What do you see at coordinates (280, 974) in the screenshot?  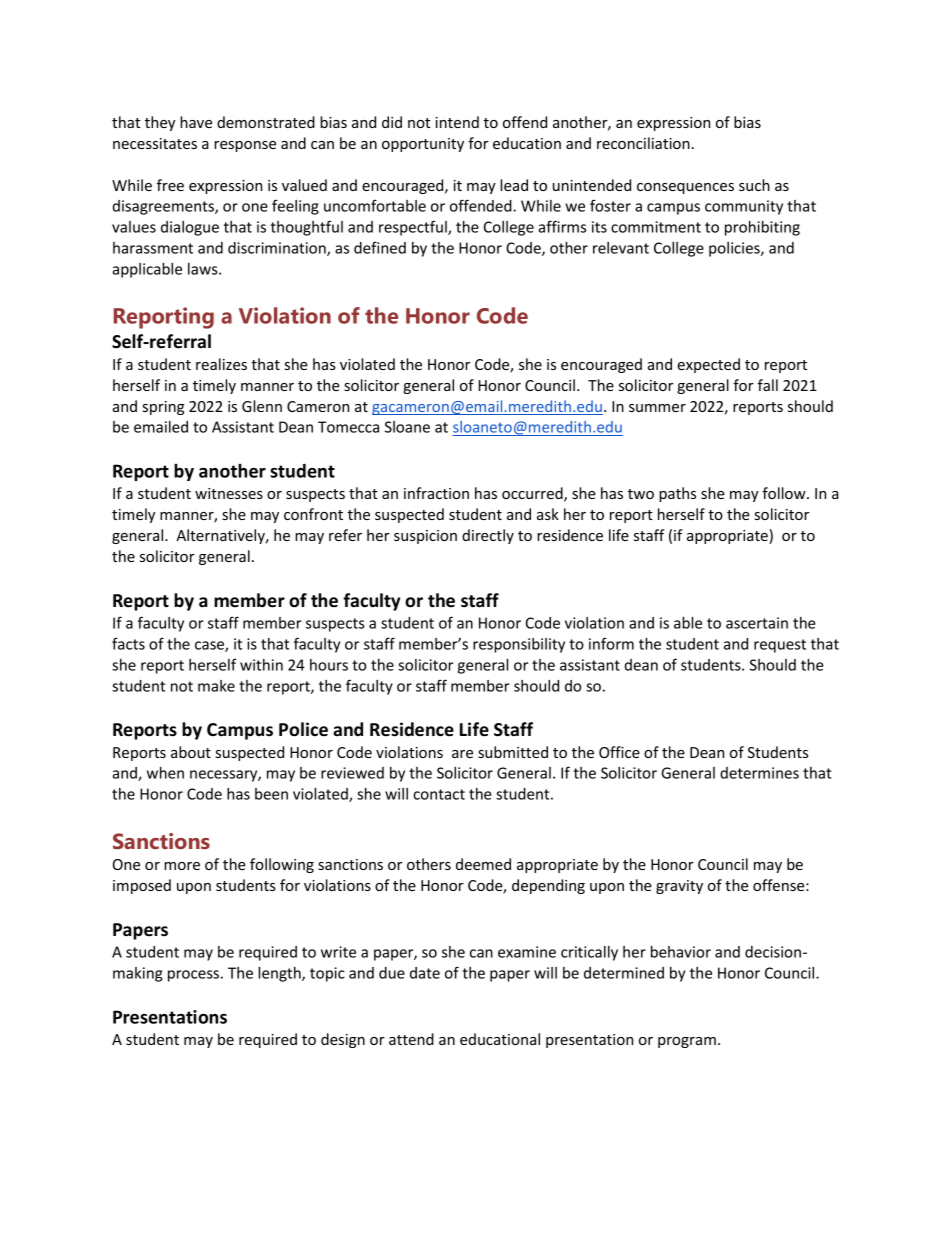 I see `length` at bounding box center [280, 974].
